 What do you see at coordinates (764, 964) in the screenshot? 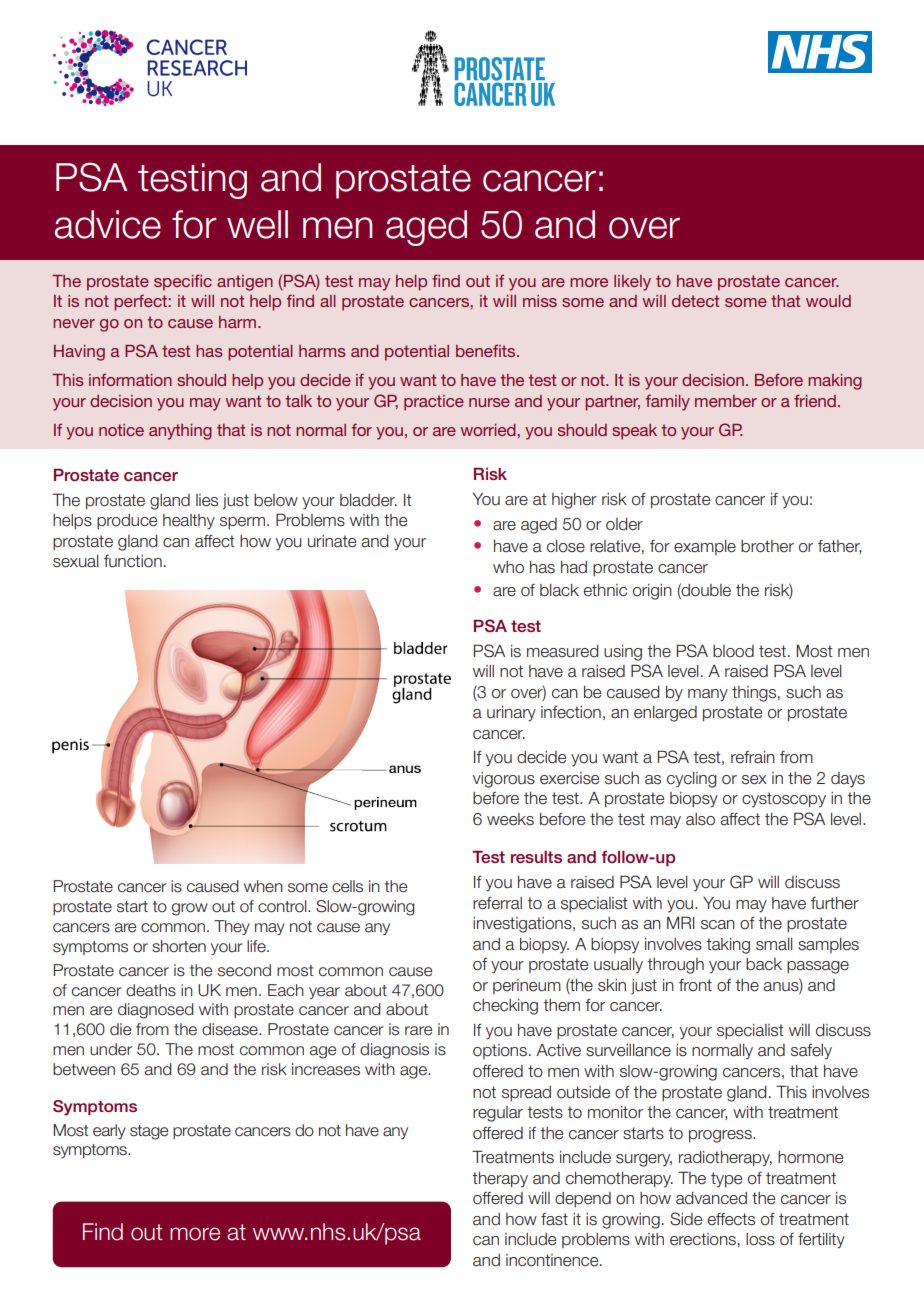
I see `back` at bounding box center [764, 964].
